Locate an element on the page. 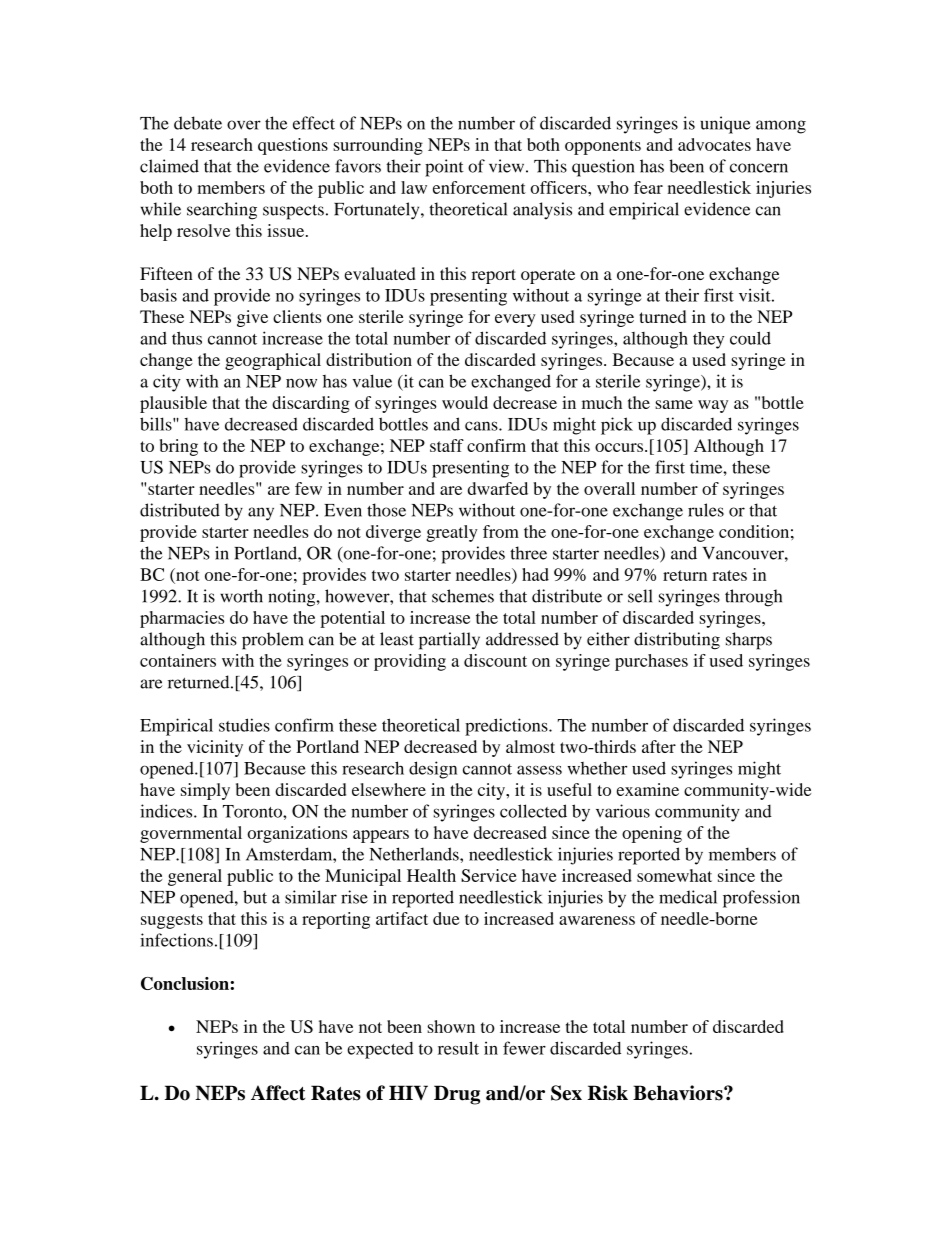 This image has width=952, height=1233. bring is located at coordinates (179, 447).
